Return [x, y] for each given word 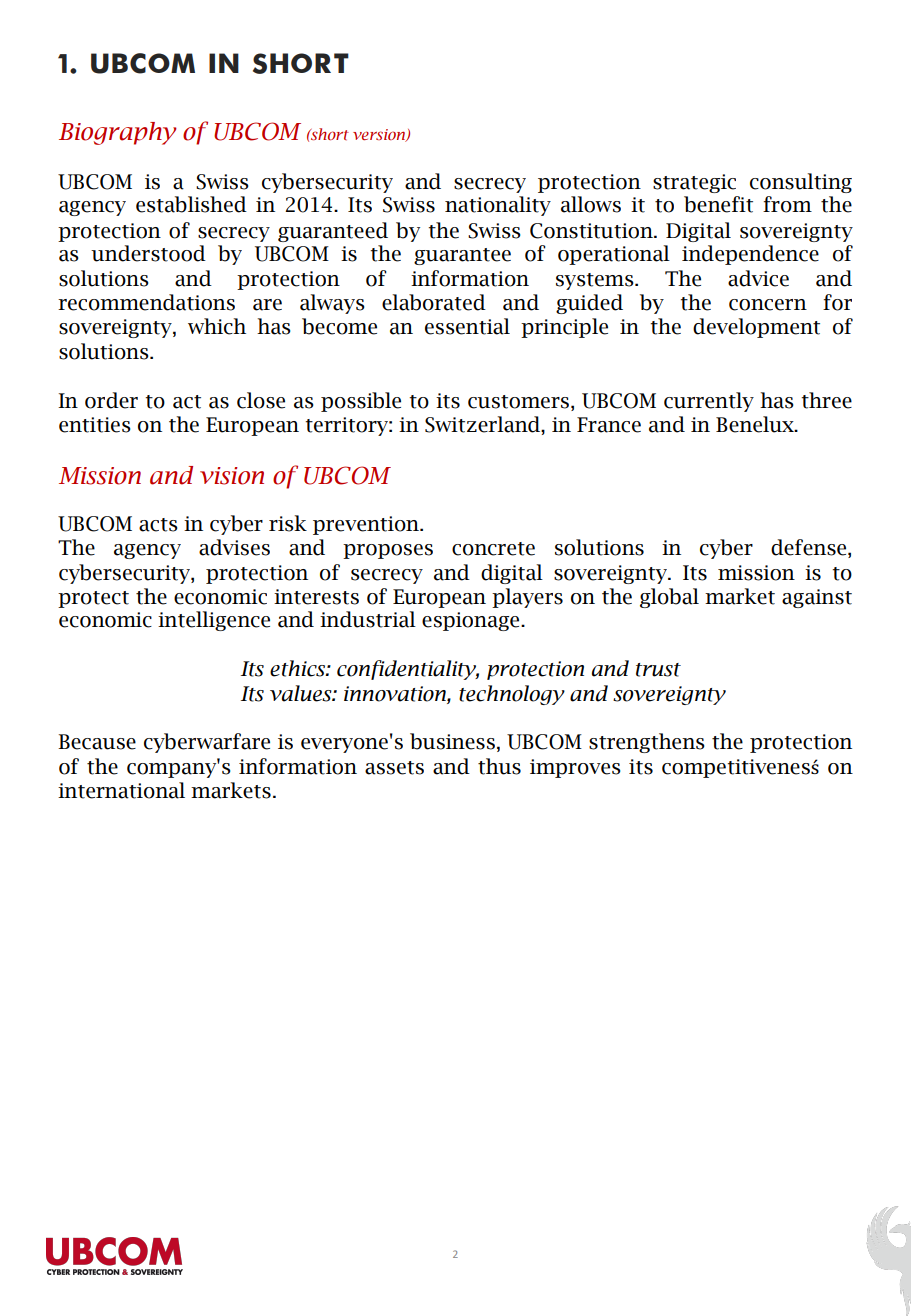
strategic [694, 183]
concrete [493, 549]
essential [467, 326]
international [121, 790]
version [380, 135]
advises [234, 547]
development [756, 328]
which [217, 326]
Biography [118, 133]
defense [810, 547]
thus [499, 766]
